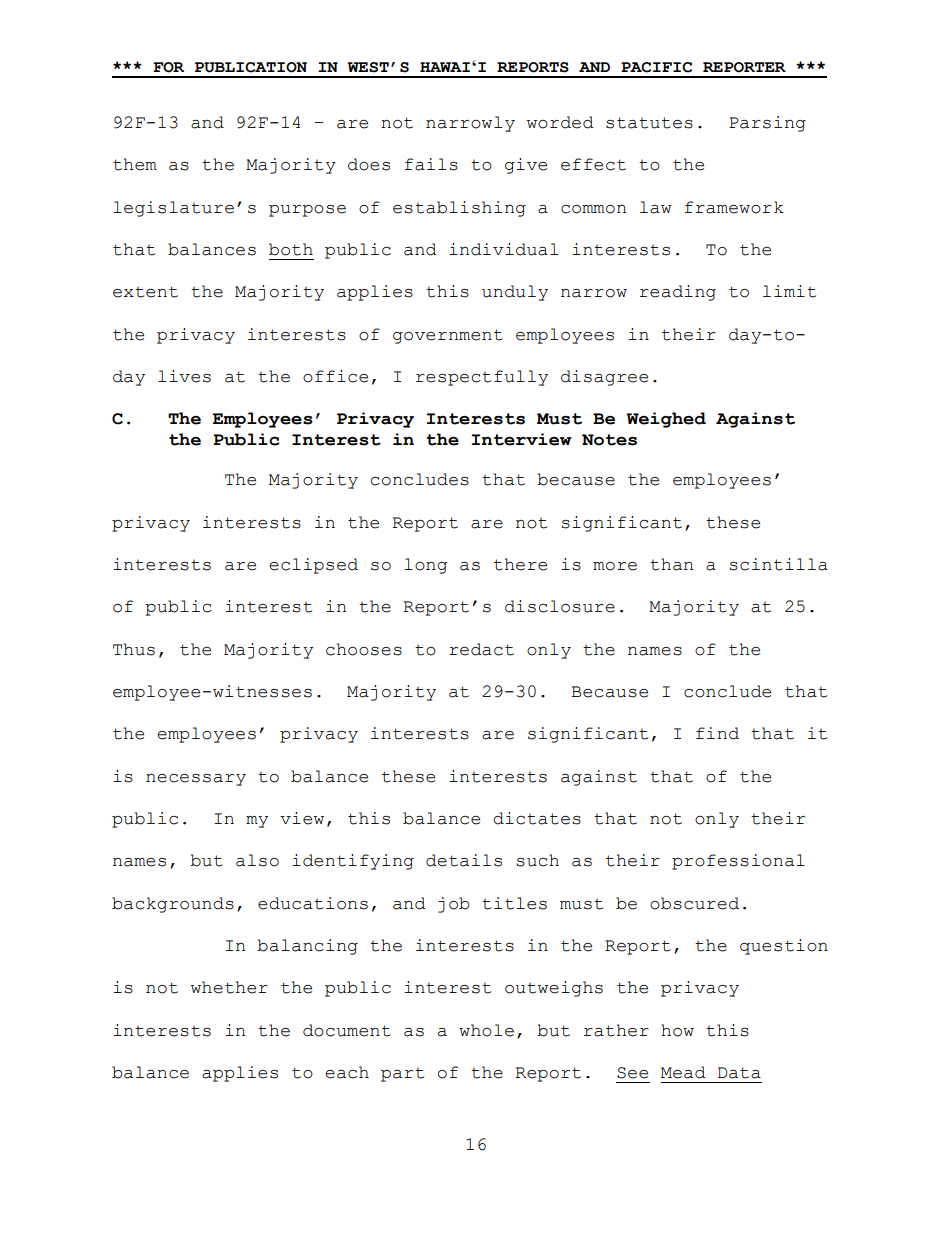 The width and height of the screenshot is (952, 1233). I want to click on necessary, so click(196, 780).
